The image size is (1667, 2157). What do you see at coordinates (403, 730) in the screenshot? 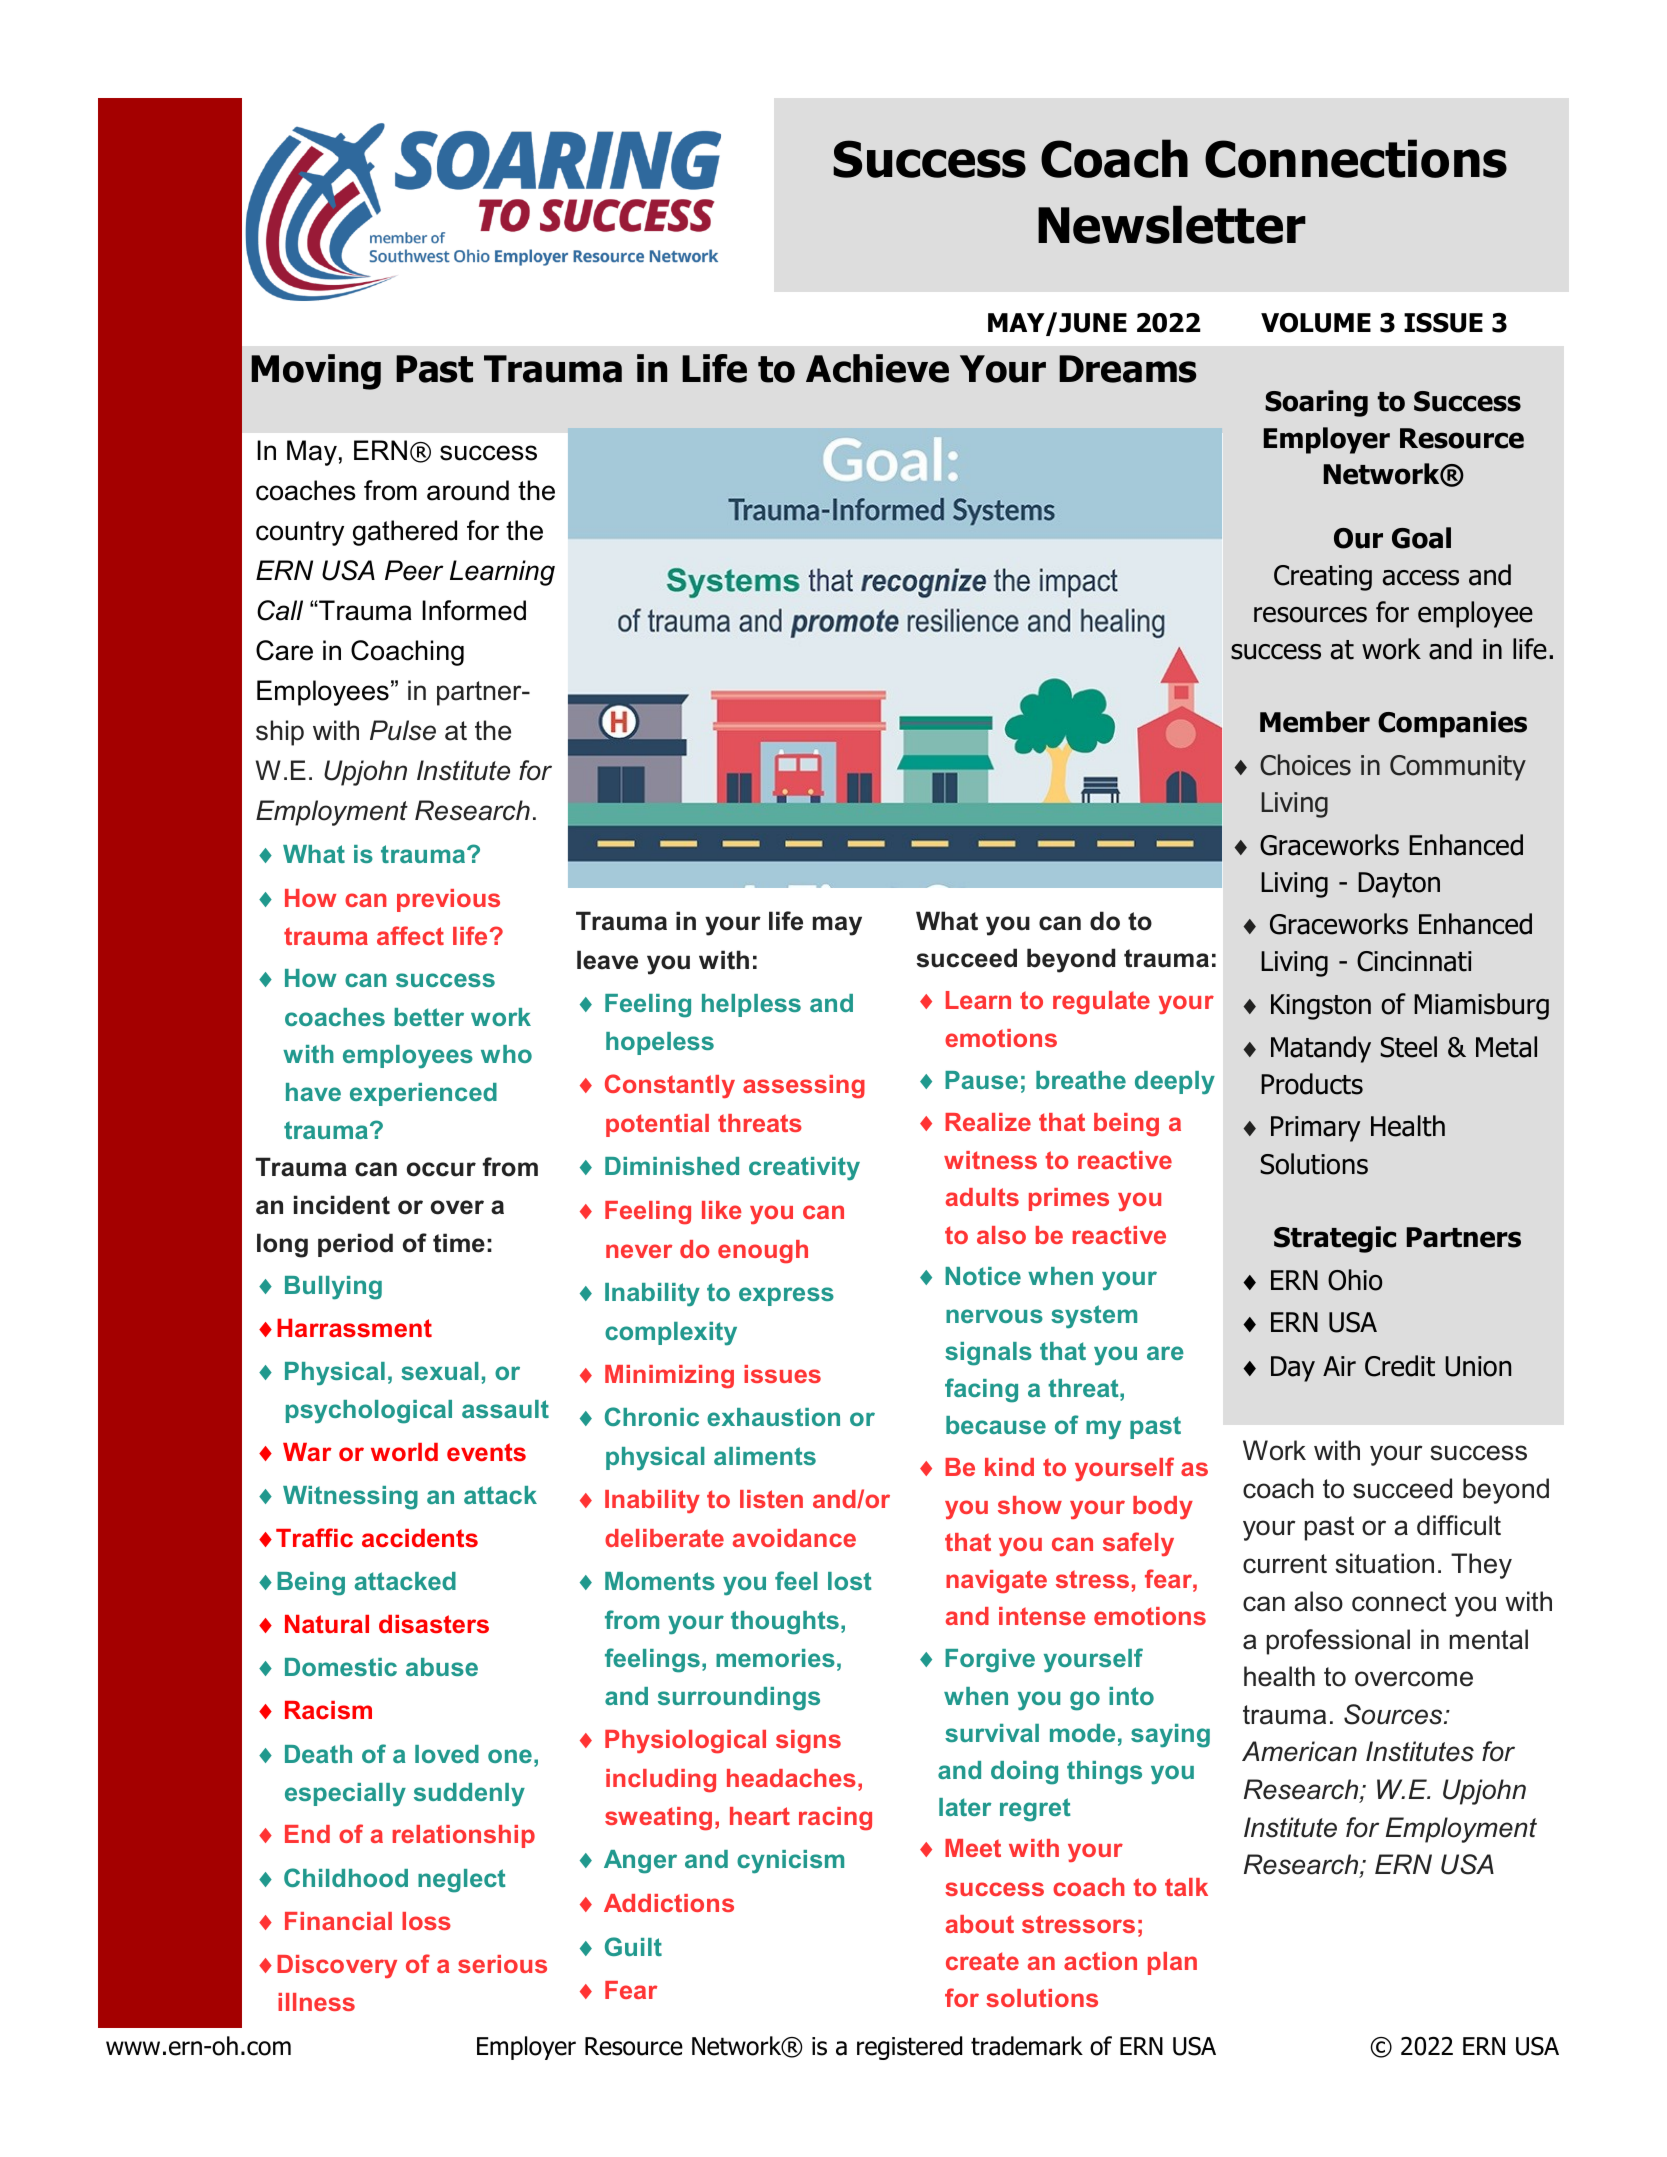
I see `Pulse` at bounding box center [403, 730].
